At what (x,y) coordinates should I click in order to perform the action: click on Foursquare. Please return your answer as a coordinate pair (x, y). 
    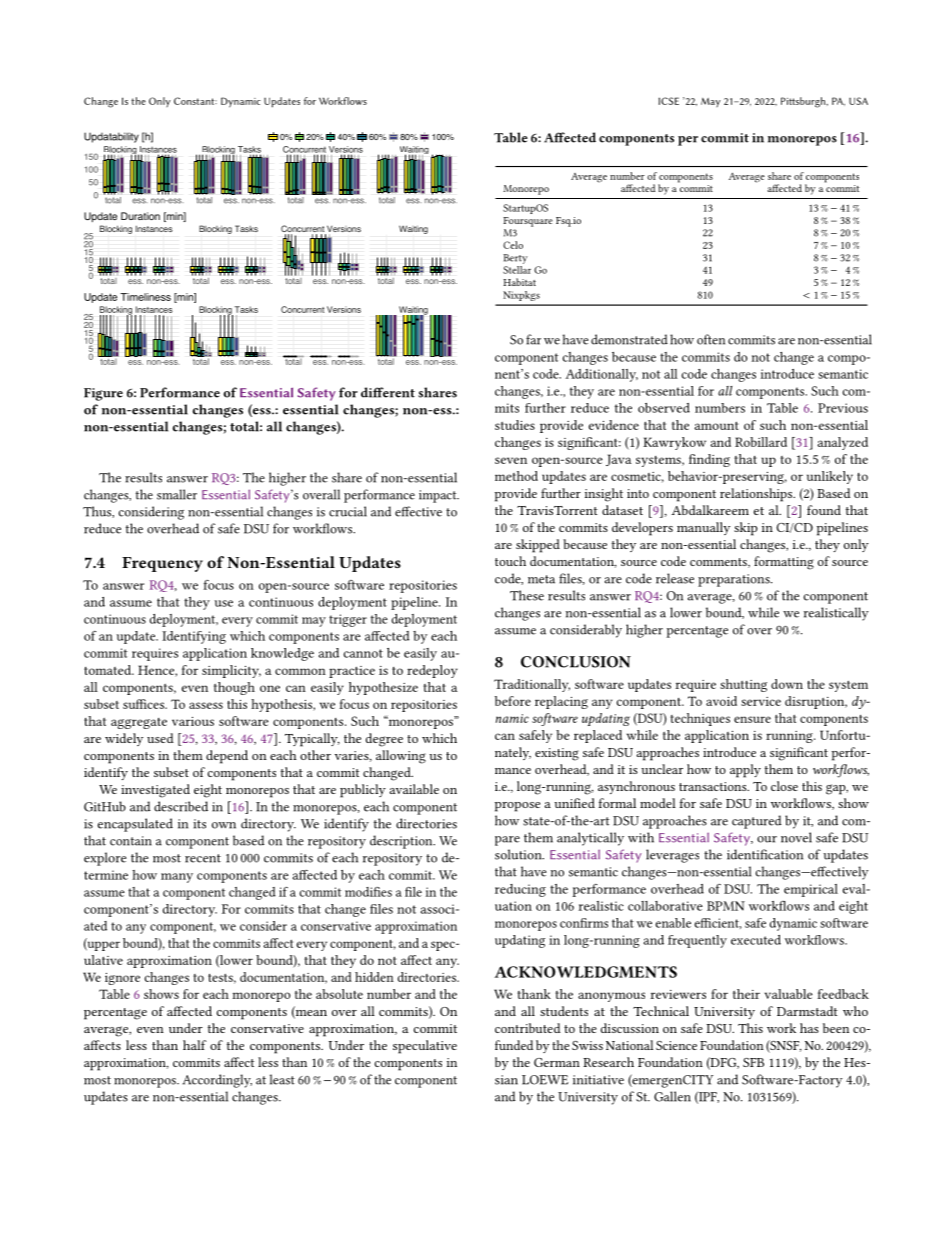
    Looking at the image, I should click on (528, 222).
